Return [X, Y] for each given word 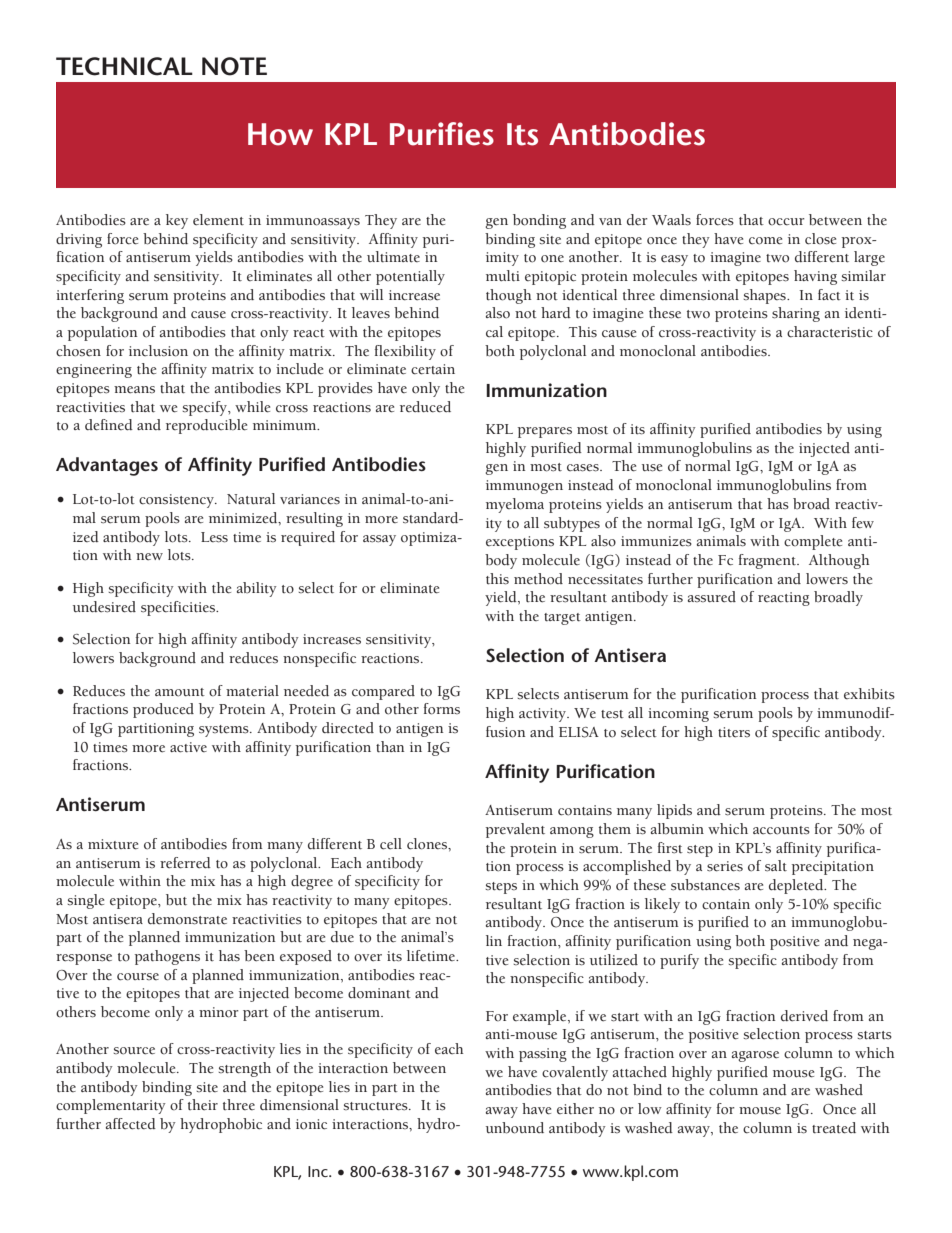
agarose [755, 1056]
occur [786, 222]
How [280, 134]
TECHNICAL [124, 66]
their [203, 1105]
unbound [515, 1128]
